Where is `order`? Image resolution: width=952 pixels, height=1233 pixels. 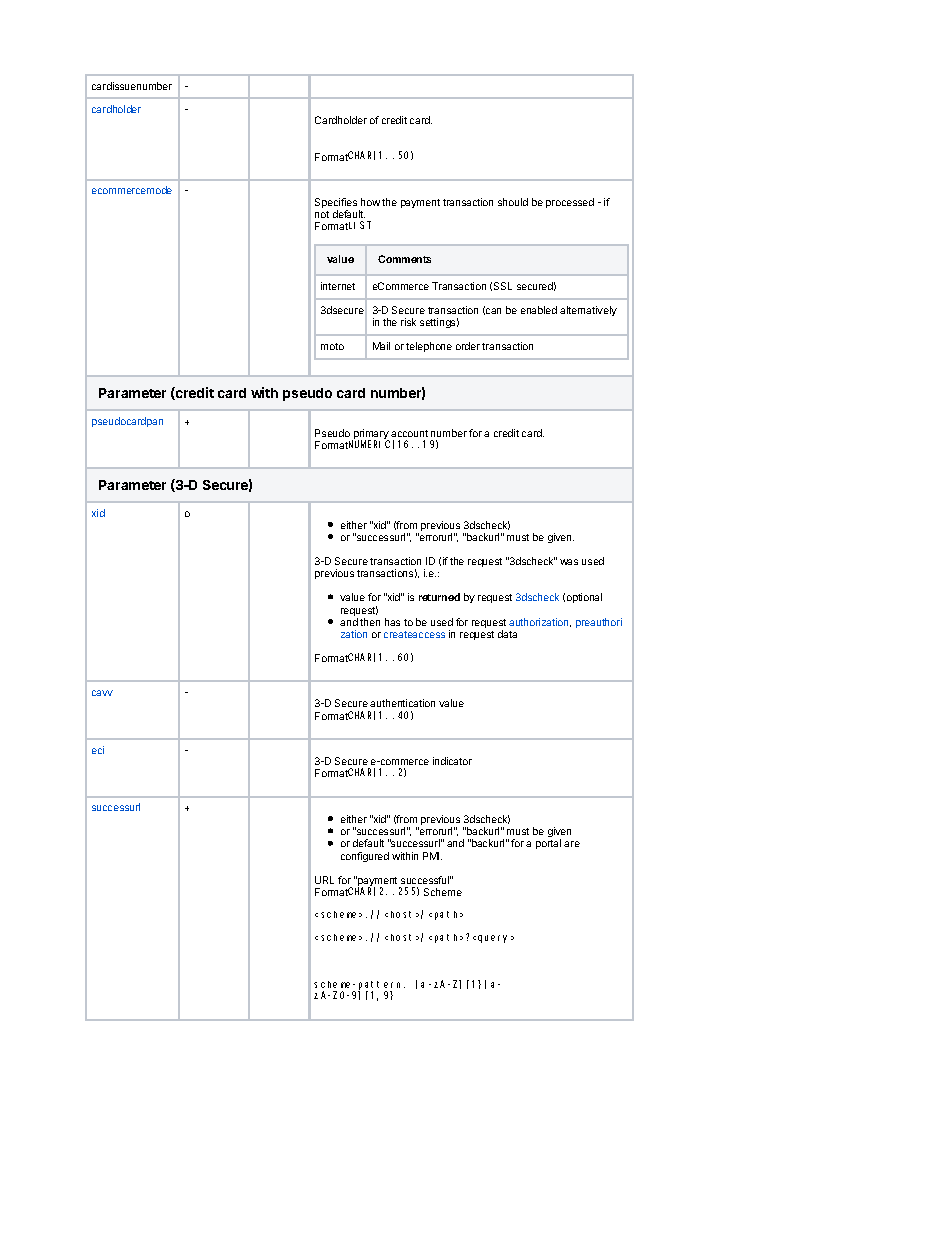
order is located at coordinates (468, 346).
